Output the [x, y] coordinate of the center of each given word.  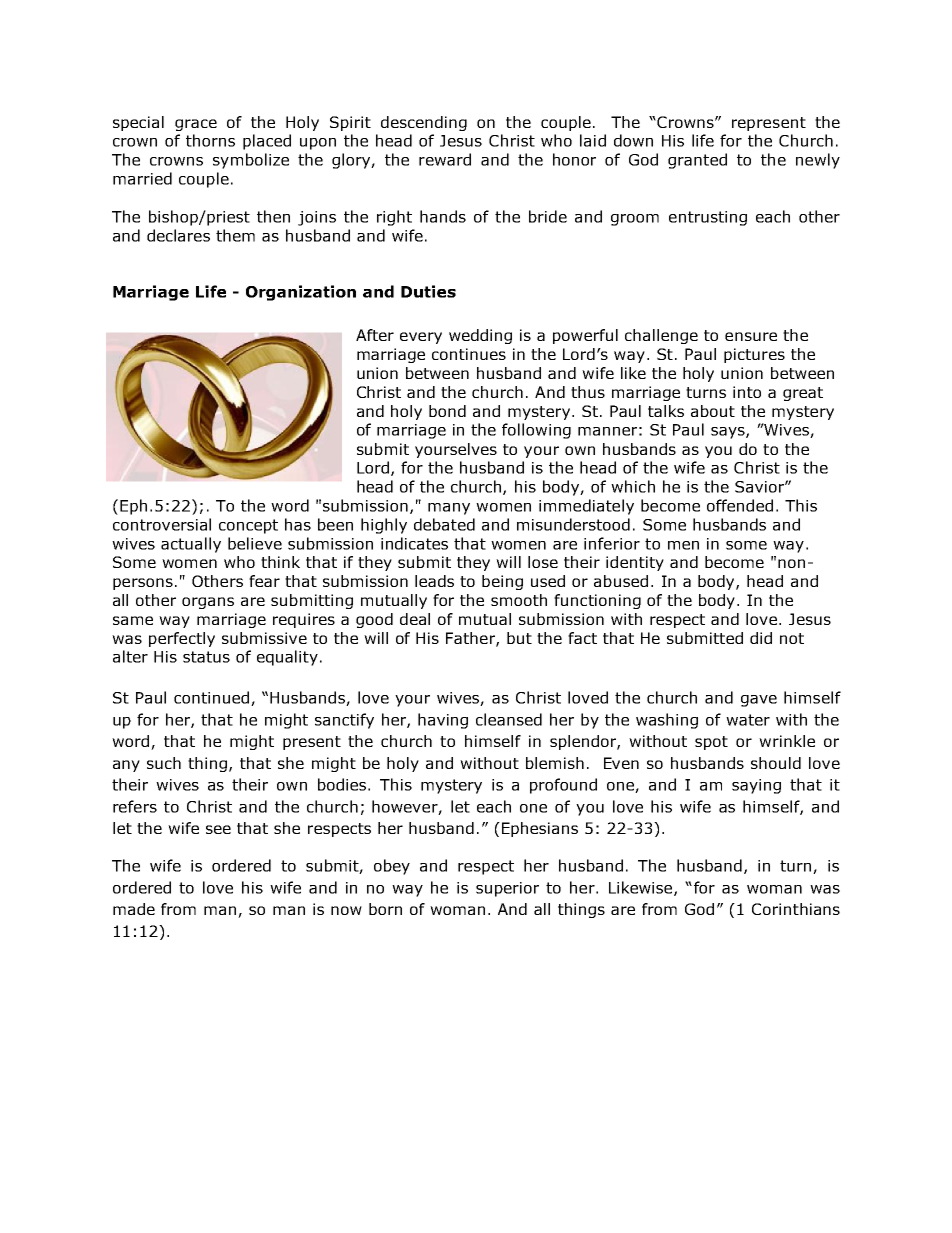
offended [740, 505]
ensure [751, 336]
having [443, 721]
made [134, 909]
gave [759, 701]
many [449, 509]
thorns [210, 140]
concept [248, 526]
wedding [480, 336]
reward [445, 159]
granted [697, 161]
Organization [301, 293]
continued [211, 697]
